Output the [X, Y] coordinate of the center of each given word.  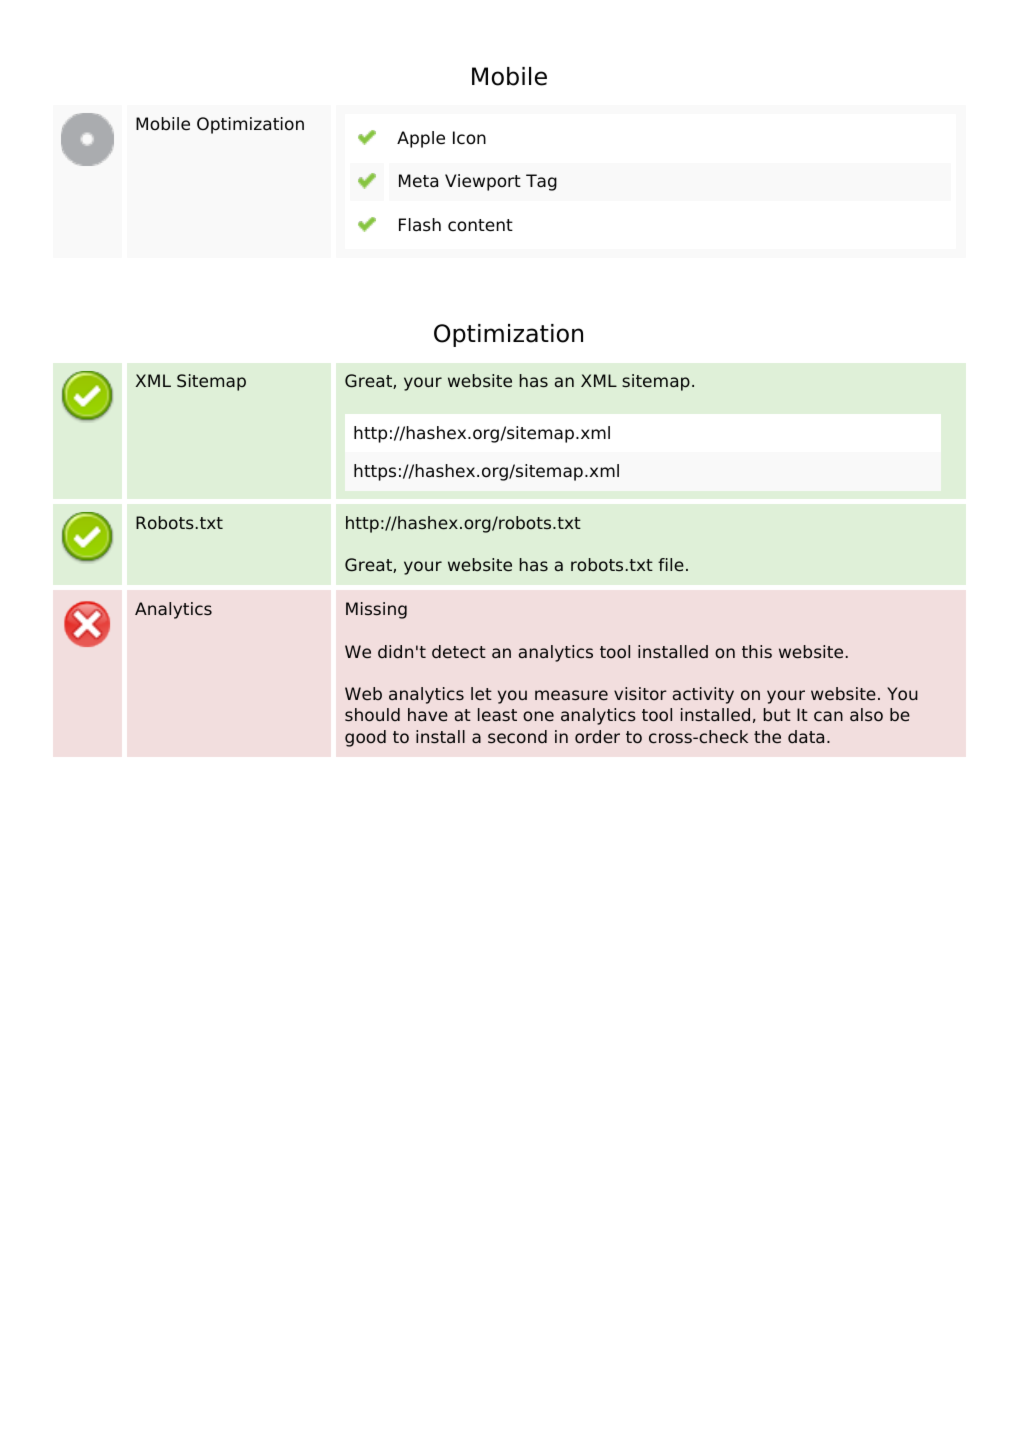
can [828, 716]
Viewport [483, 182]
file [671, 565]
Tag [541, 182]
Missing [376, 610]
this [757, 651]
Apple [421, 139]
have [428, 715]
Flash [420, 225]
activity [703, 695]
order [597, 737]
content [480, 225]
